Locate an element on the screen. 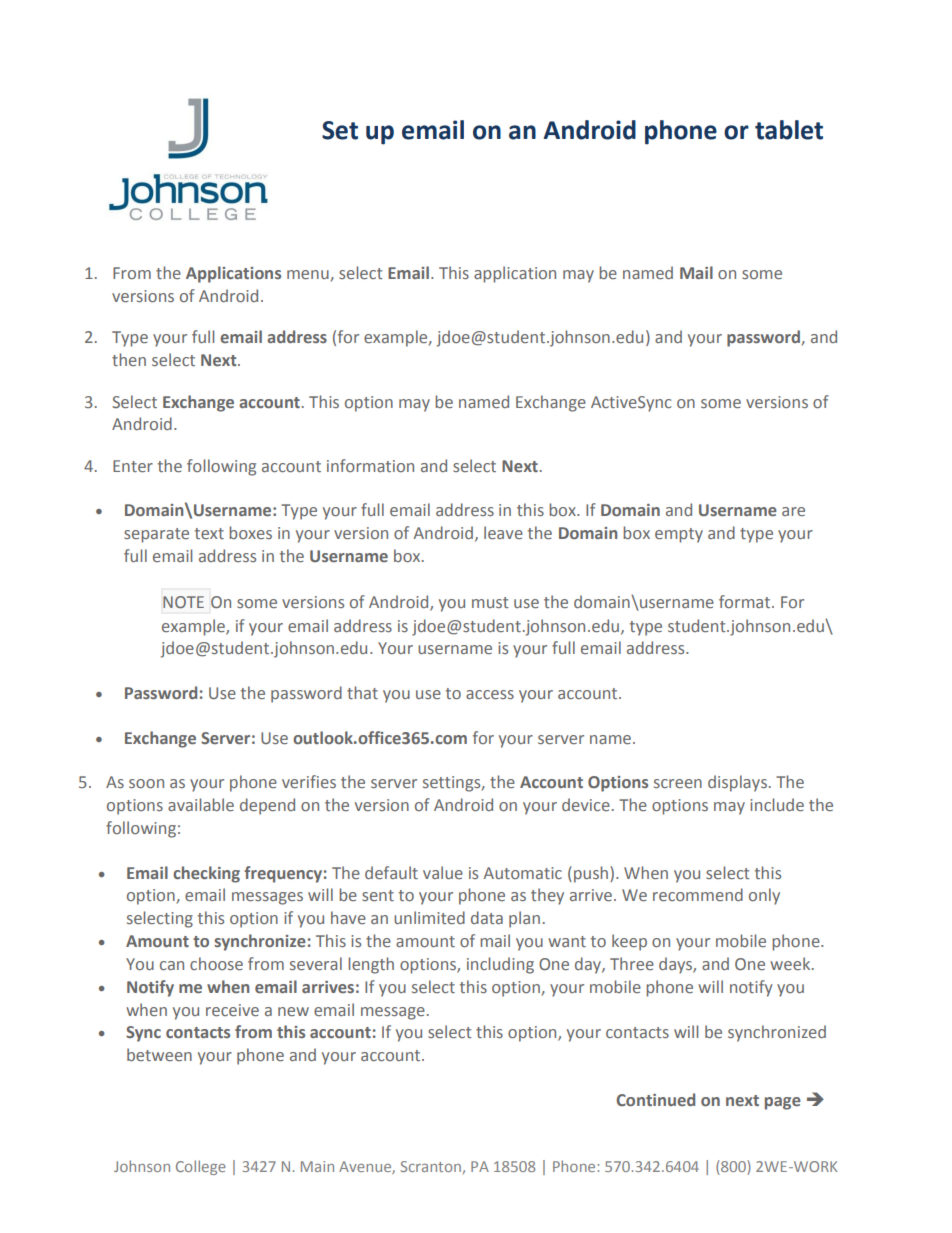  are is located at coordinates (793, 511).
